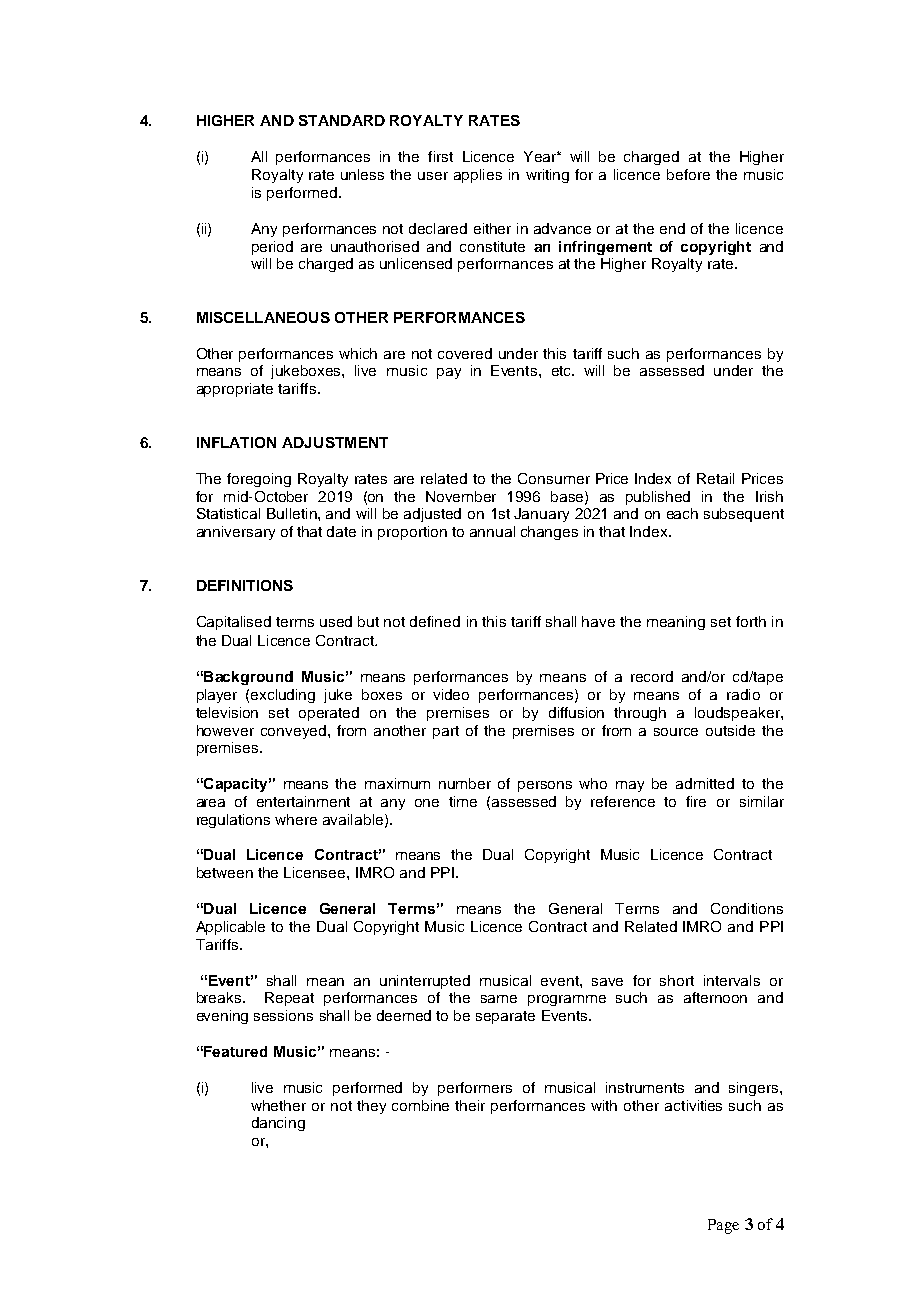 The width and height of the image is (924, 1308). Describe the element at coordinates (743, 694) in the image. I see `radio` at that location.
